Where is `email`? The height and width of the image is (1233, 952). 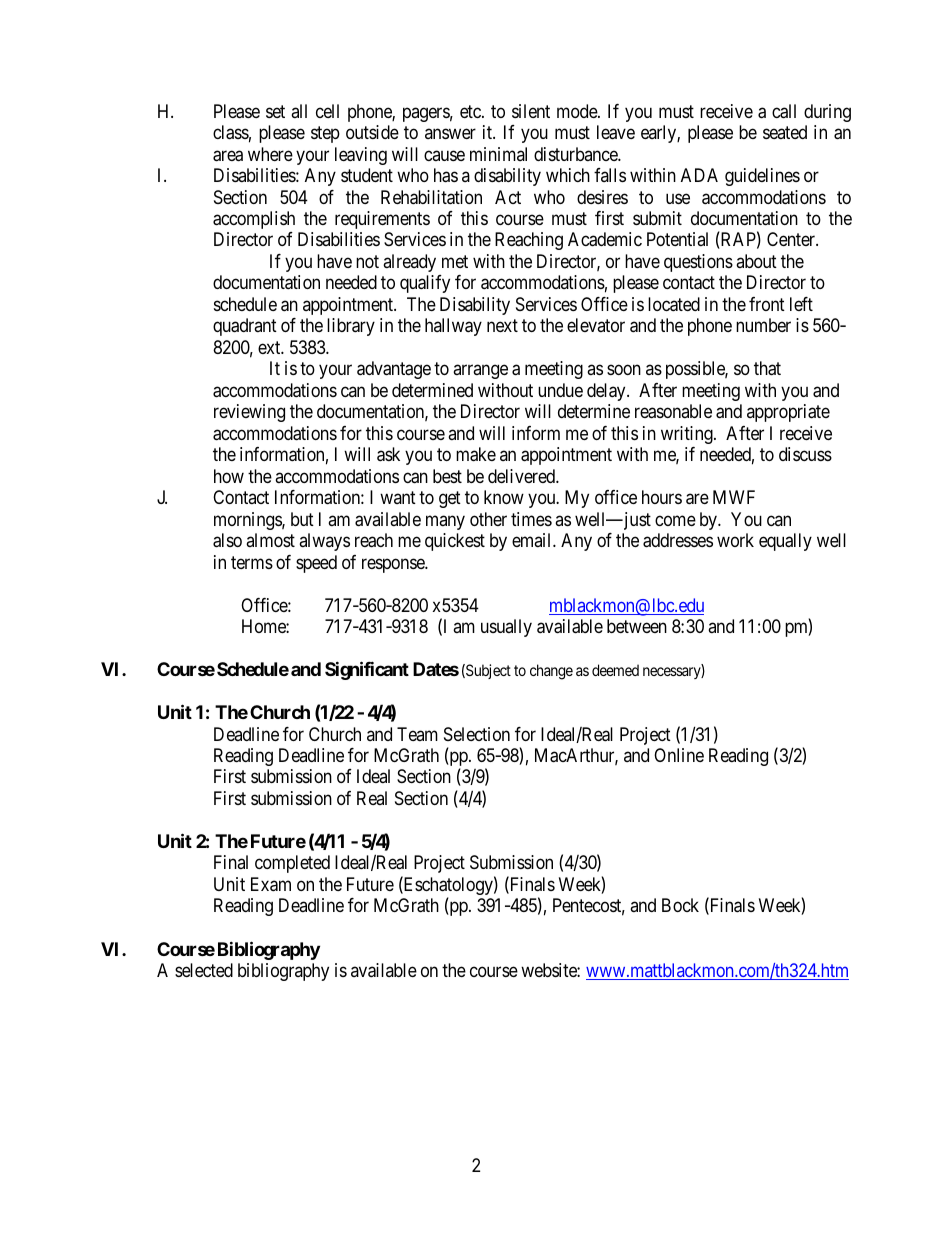
email is located at coordinates (533, 540).
